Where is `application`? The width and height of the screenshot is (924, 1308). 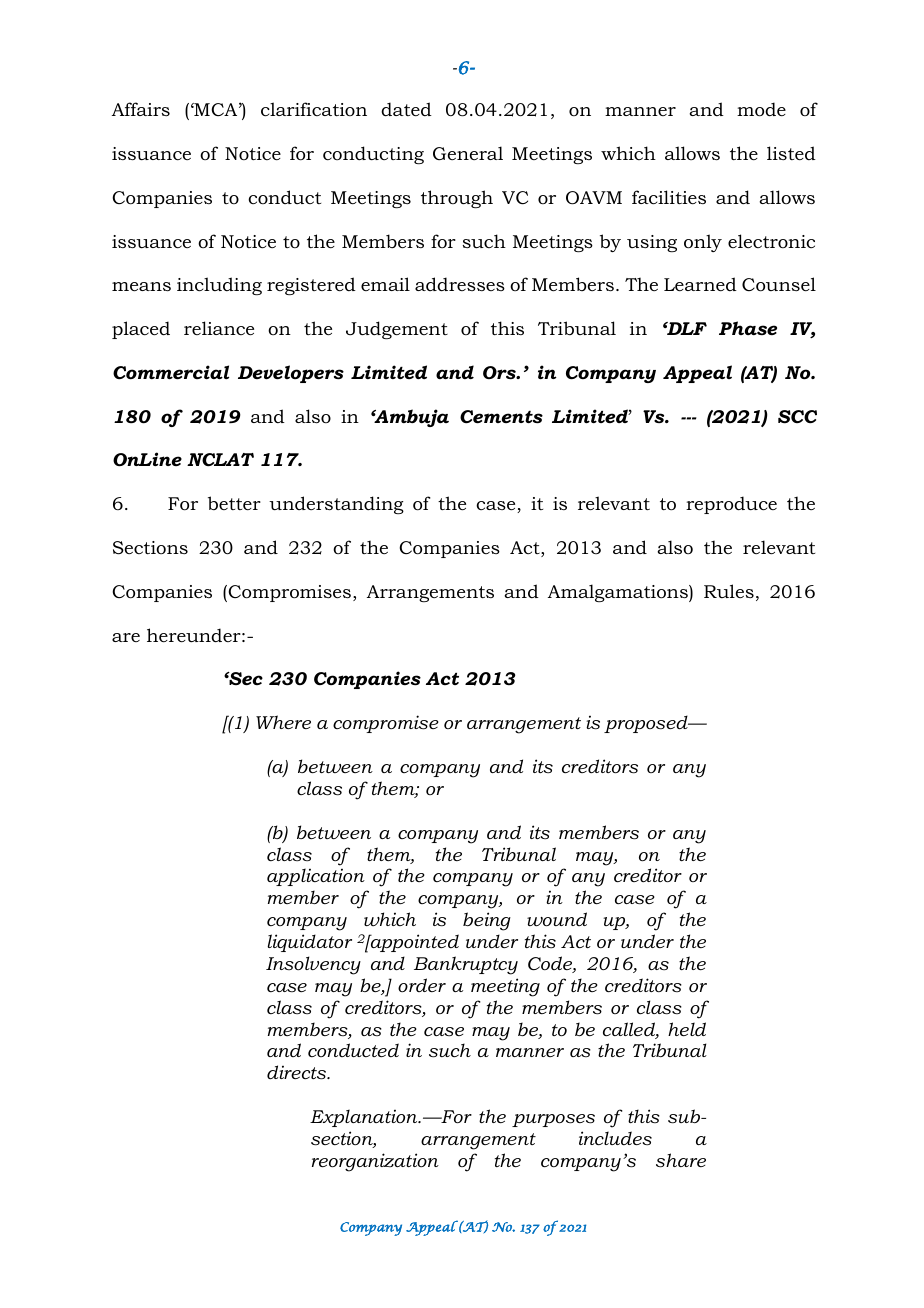
application is located at coordinates (316, 877).
